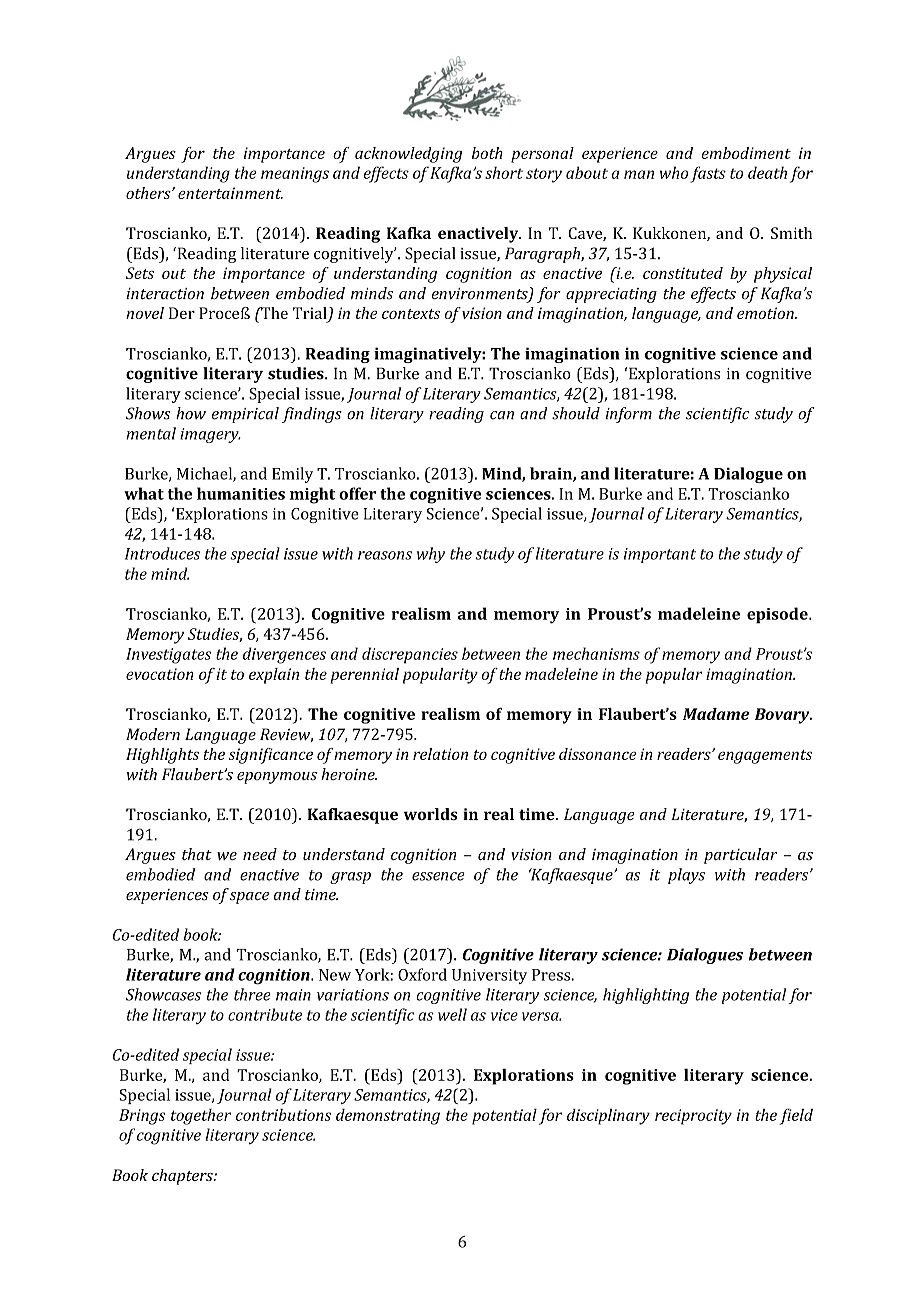 The image size is (924, 1308). Describe the element at coordinates (201, 1117) in the screenshot. I see `together` at that location.
